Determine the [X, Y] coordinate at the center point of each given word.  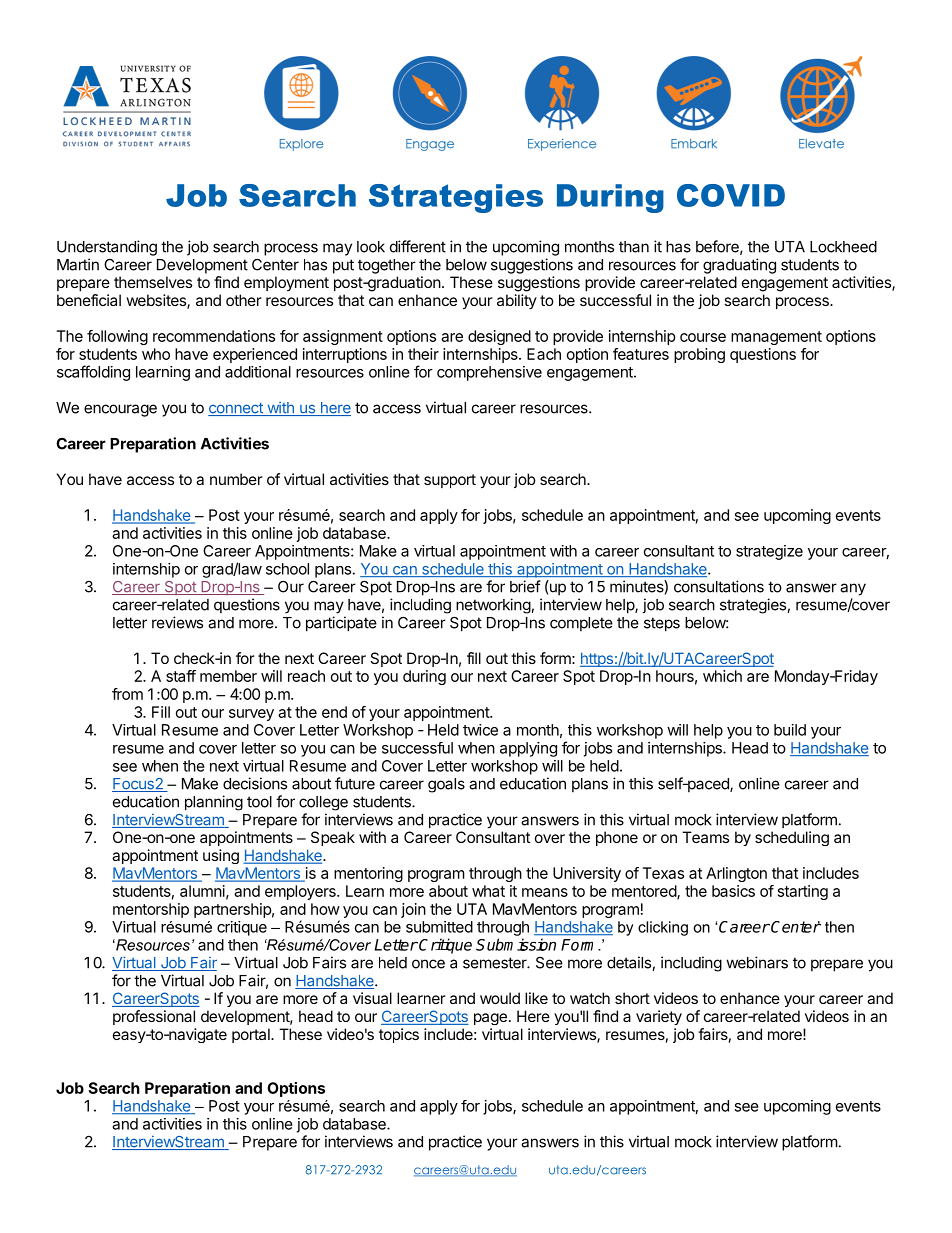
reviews [177, 622]
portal [252, 1035]
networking [494, 606]
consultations [719, 586]
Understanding [107, 248]
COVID [731, 195]
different [418, 246]
